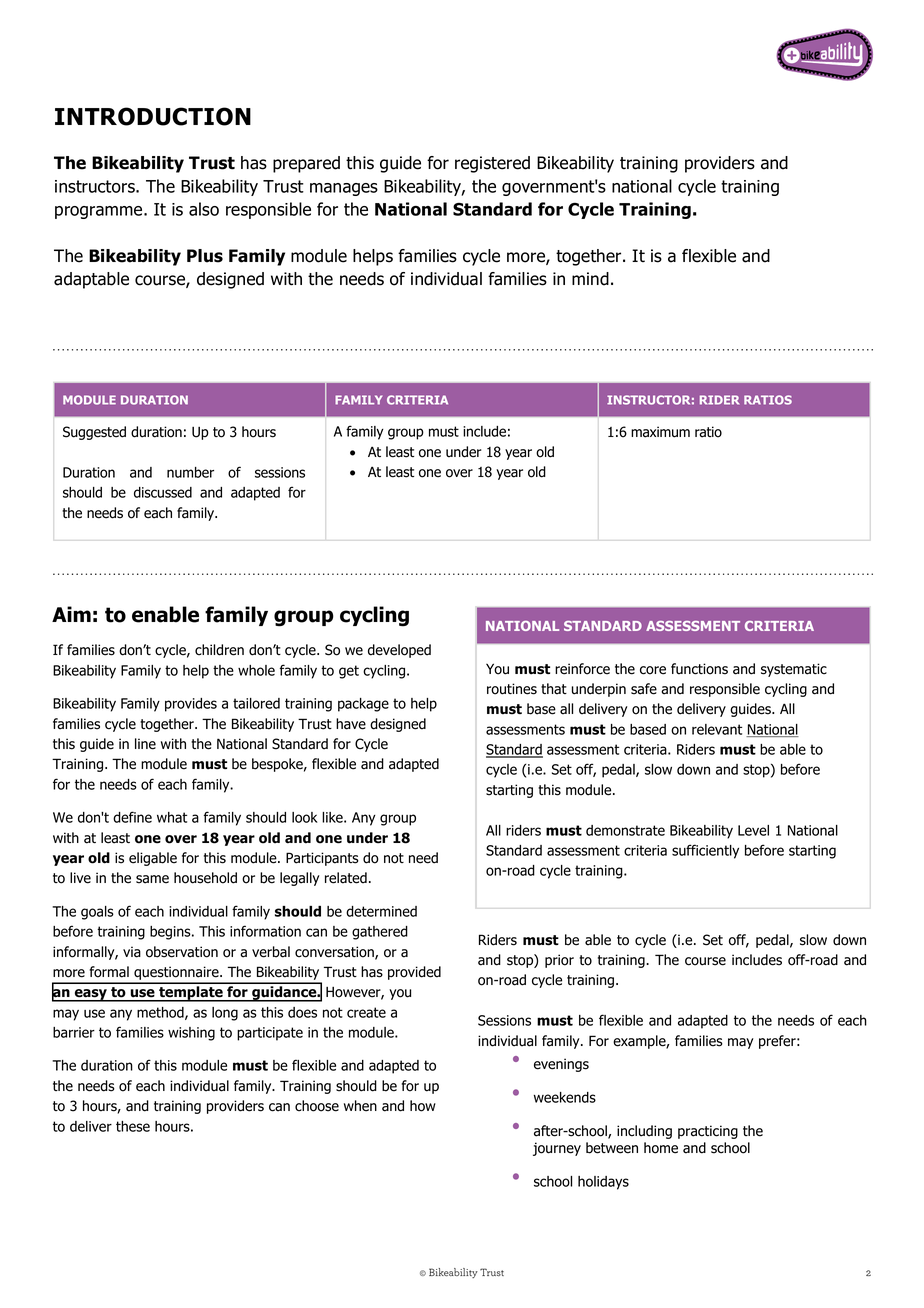 This screenshot has width=924, height=1308. I want to click on functions, so click(699, 669).
